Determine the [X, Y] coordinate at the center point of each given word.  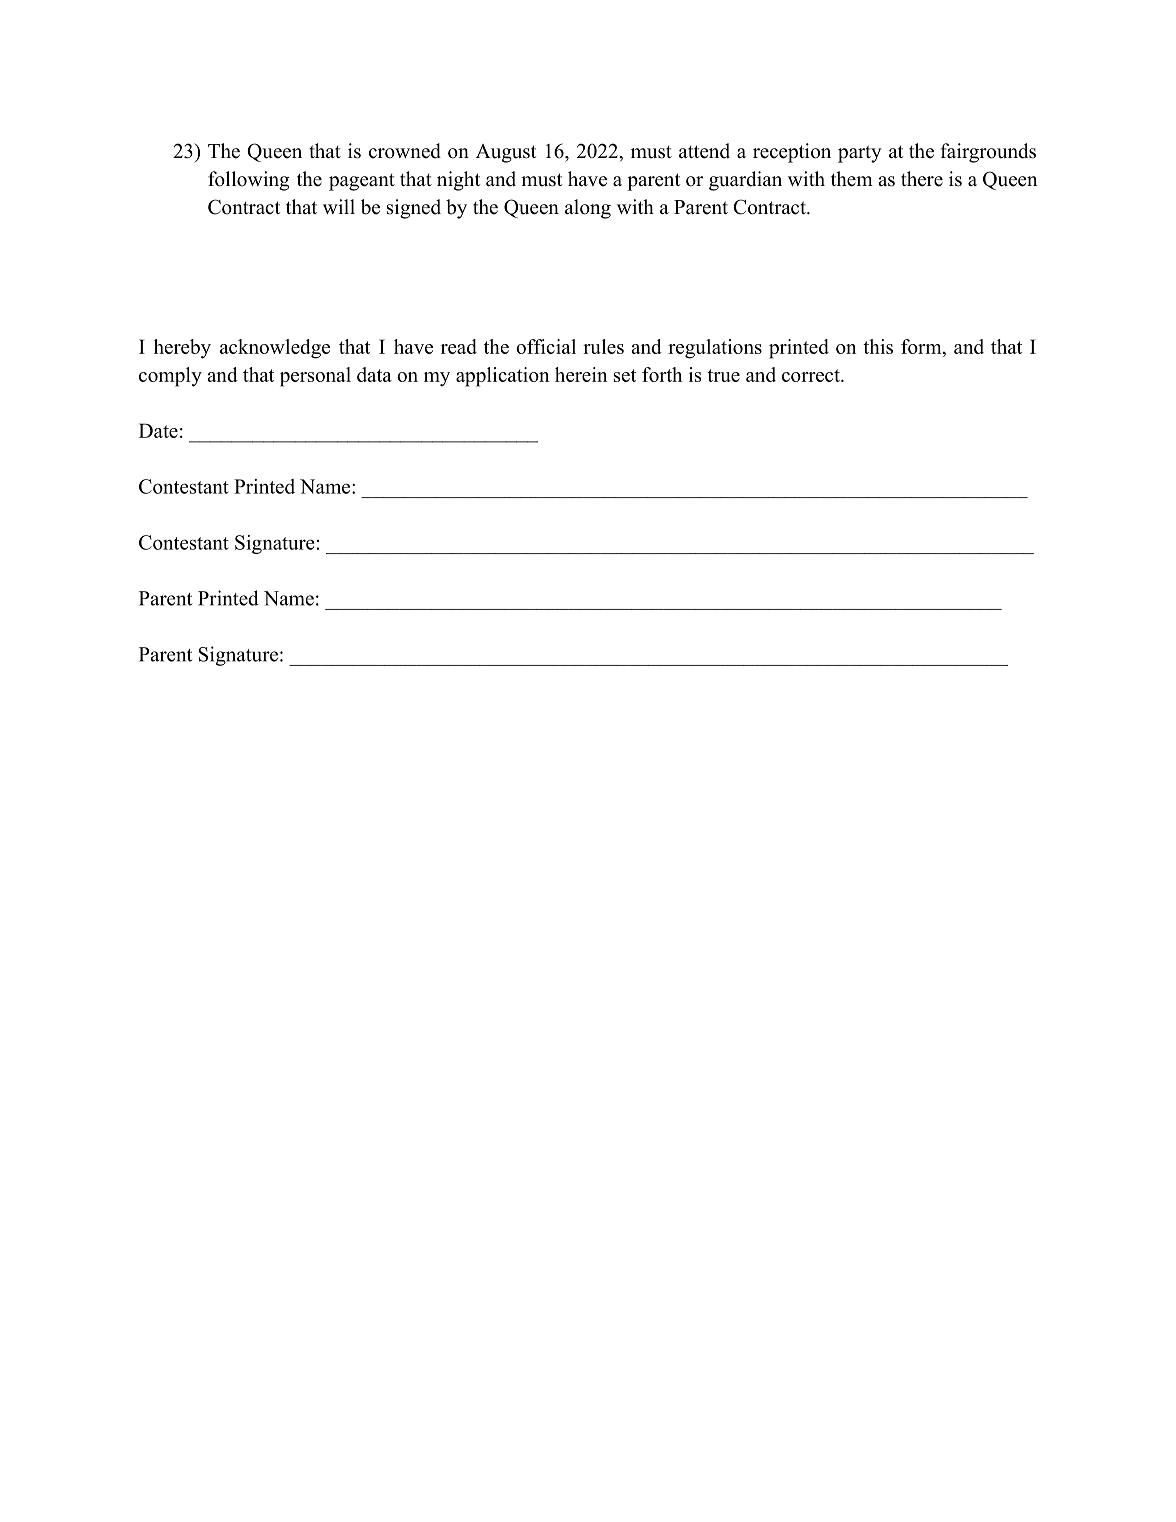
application [502, 377]
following [248, 181]
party [860, 154]
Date [158, 430]
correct [812, 375]
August [506, 153]
